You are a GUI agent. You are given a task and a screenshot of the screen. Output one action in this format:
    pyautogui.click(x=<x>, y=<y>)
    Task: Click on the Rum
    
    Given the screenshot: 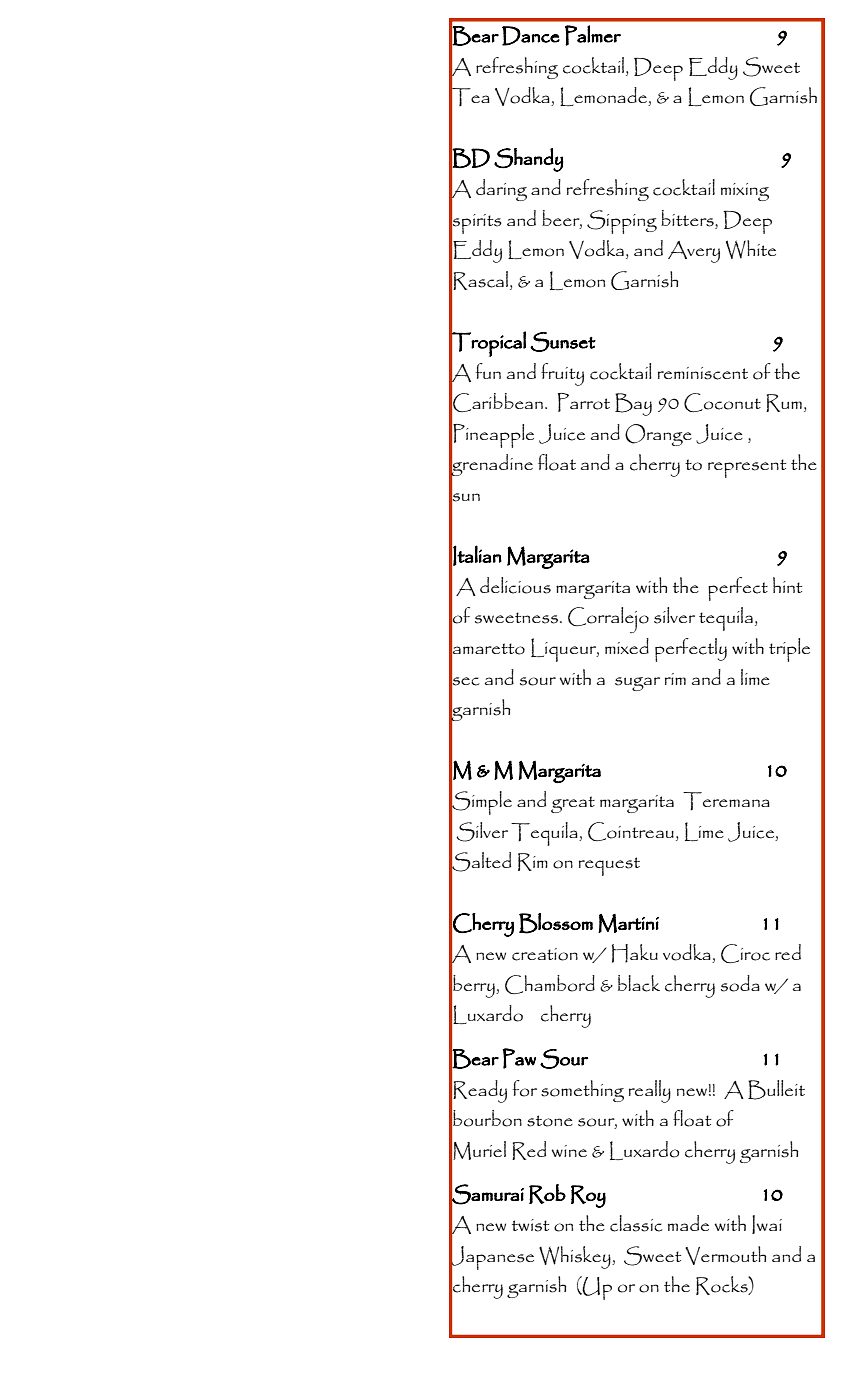 What is the action you would take?
    pyautogui.click(x=784, y=403)
